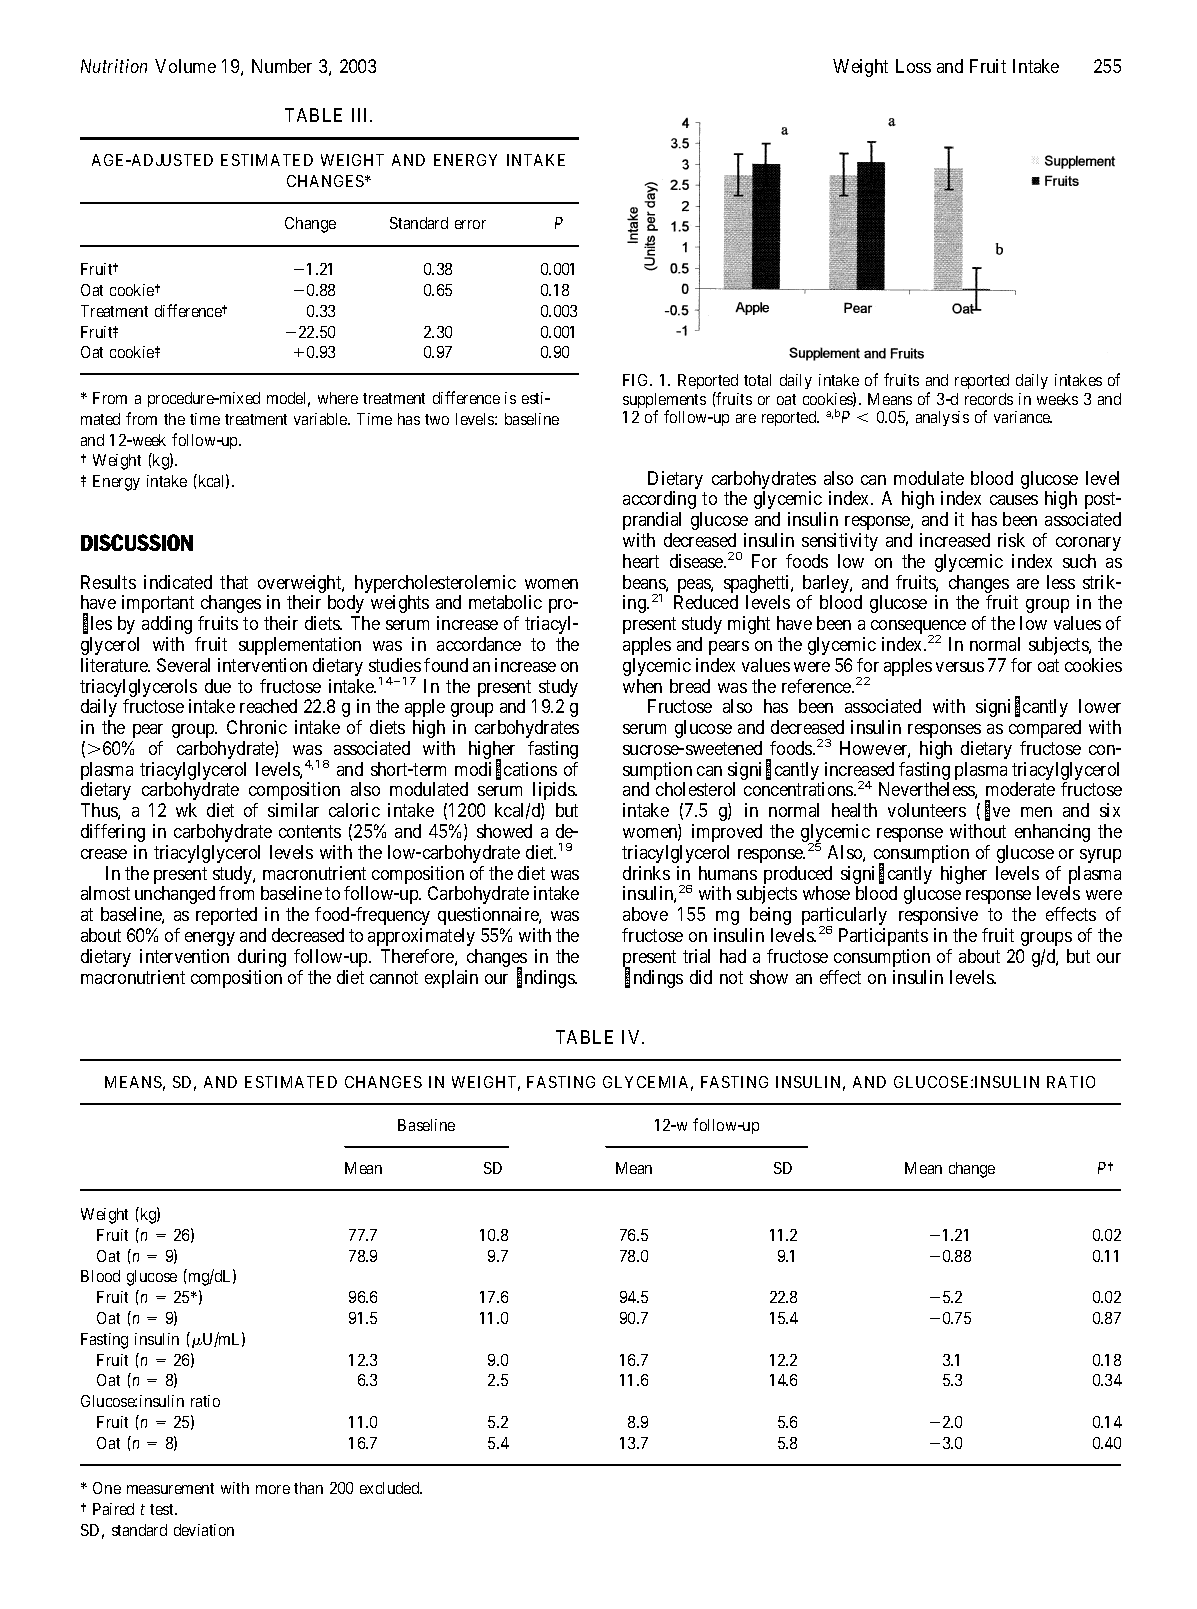  I want to click on did, so click(701, 977).
